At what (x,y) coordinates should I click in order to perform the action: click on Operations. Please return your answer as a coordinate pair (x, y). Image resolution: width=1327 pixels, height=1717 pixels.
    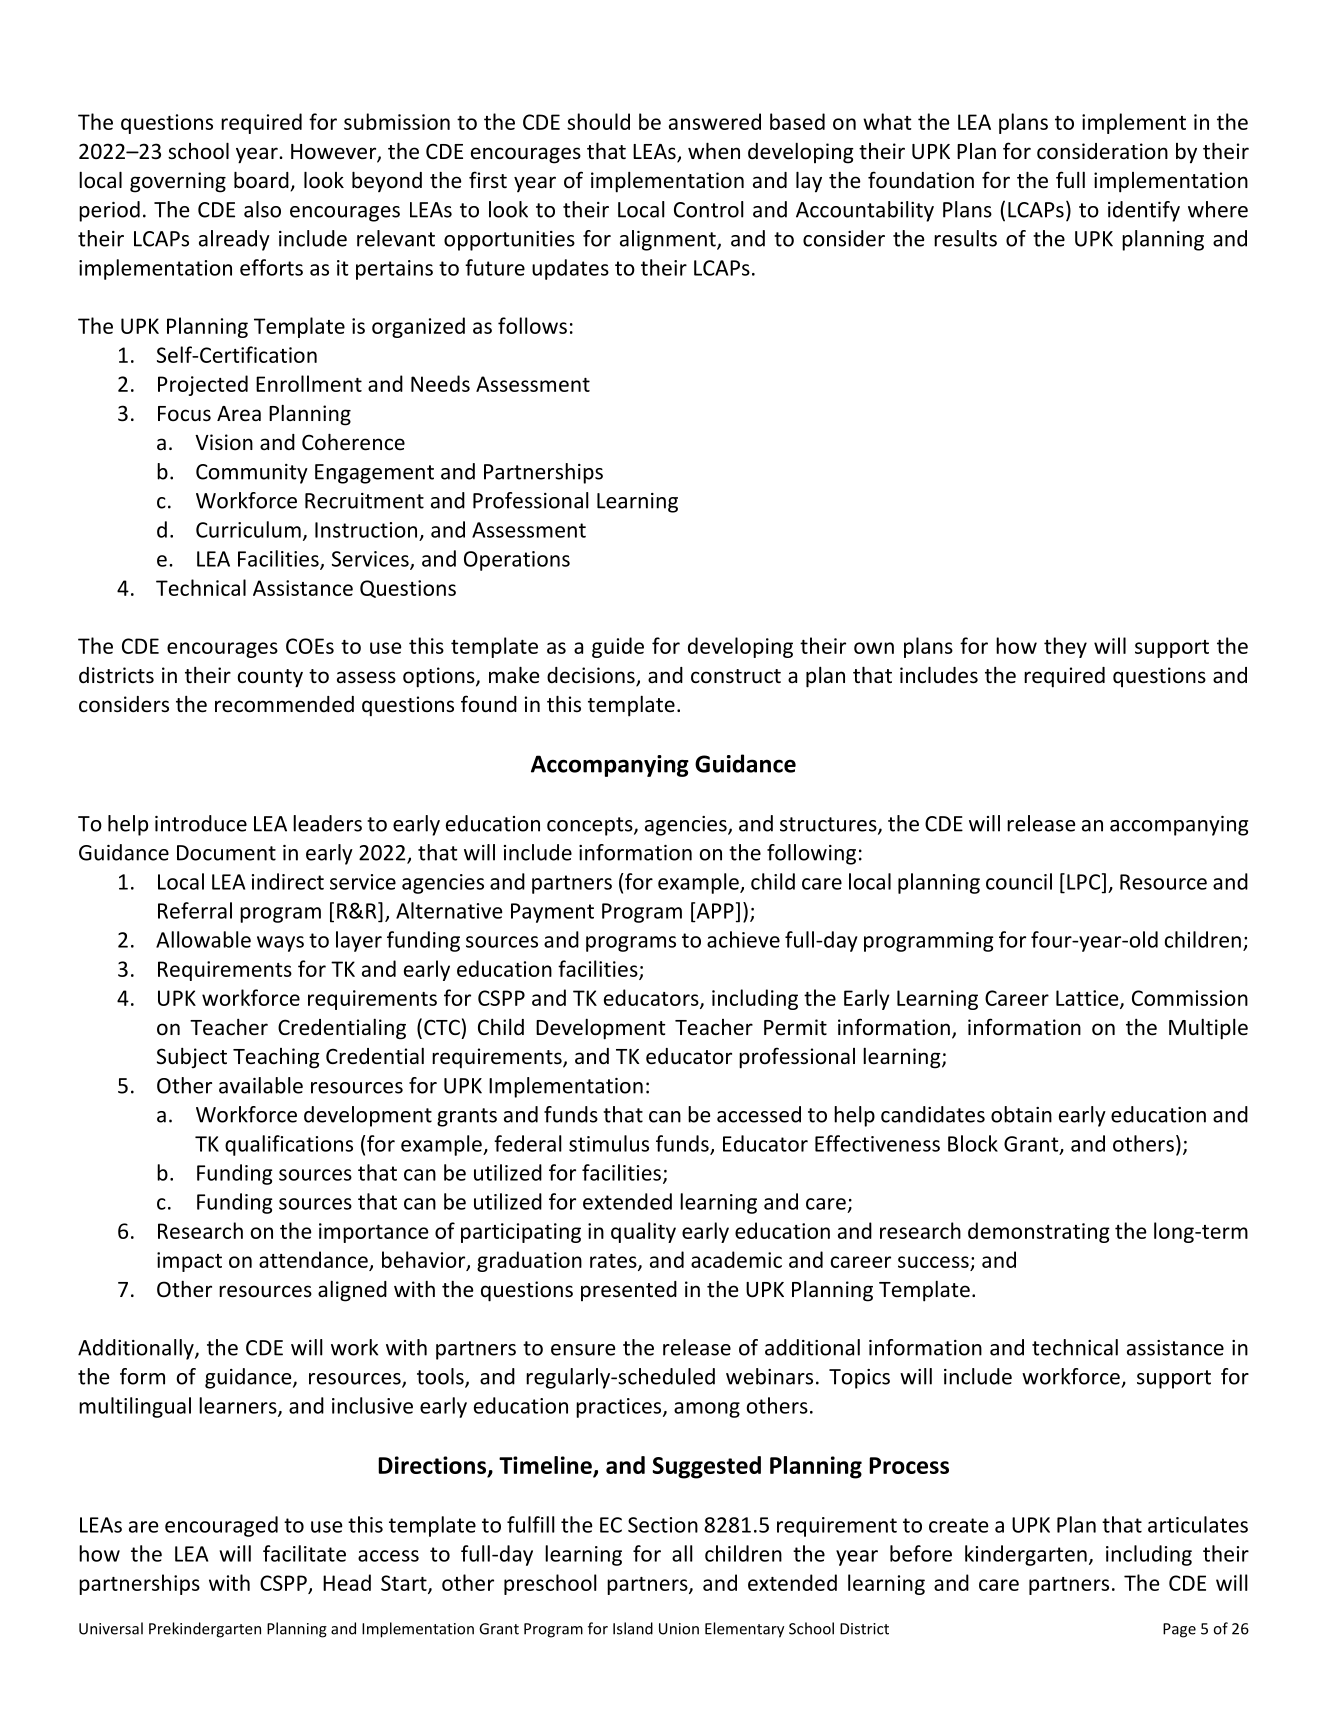
    Looking at the image, I should click on (517, 561).
